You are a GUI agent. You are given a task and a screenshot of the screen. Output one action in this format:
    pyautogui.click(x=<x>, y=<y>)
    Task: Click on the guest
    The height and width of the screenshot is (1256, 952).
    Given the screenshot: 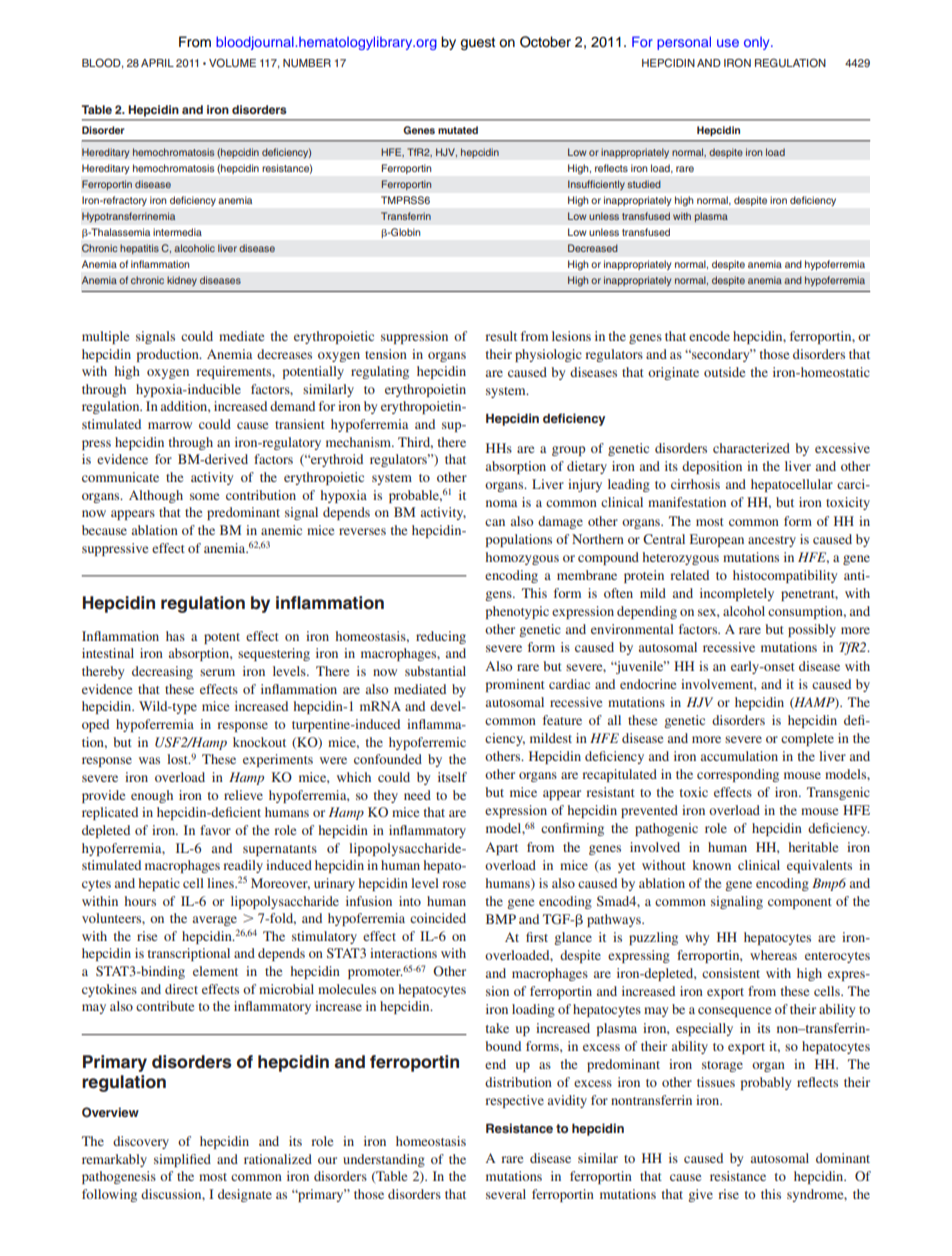 What is the action you would take?
    pyautogui.click(x=478, y=43)
